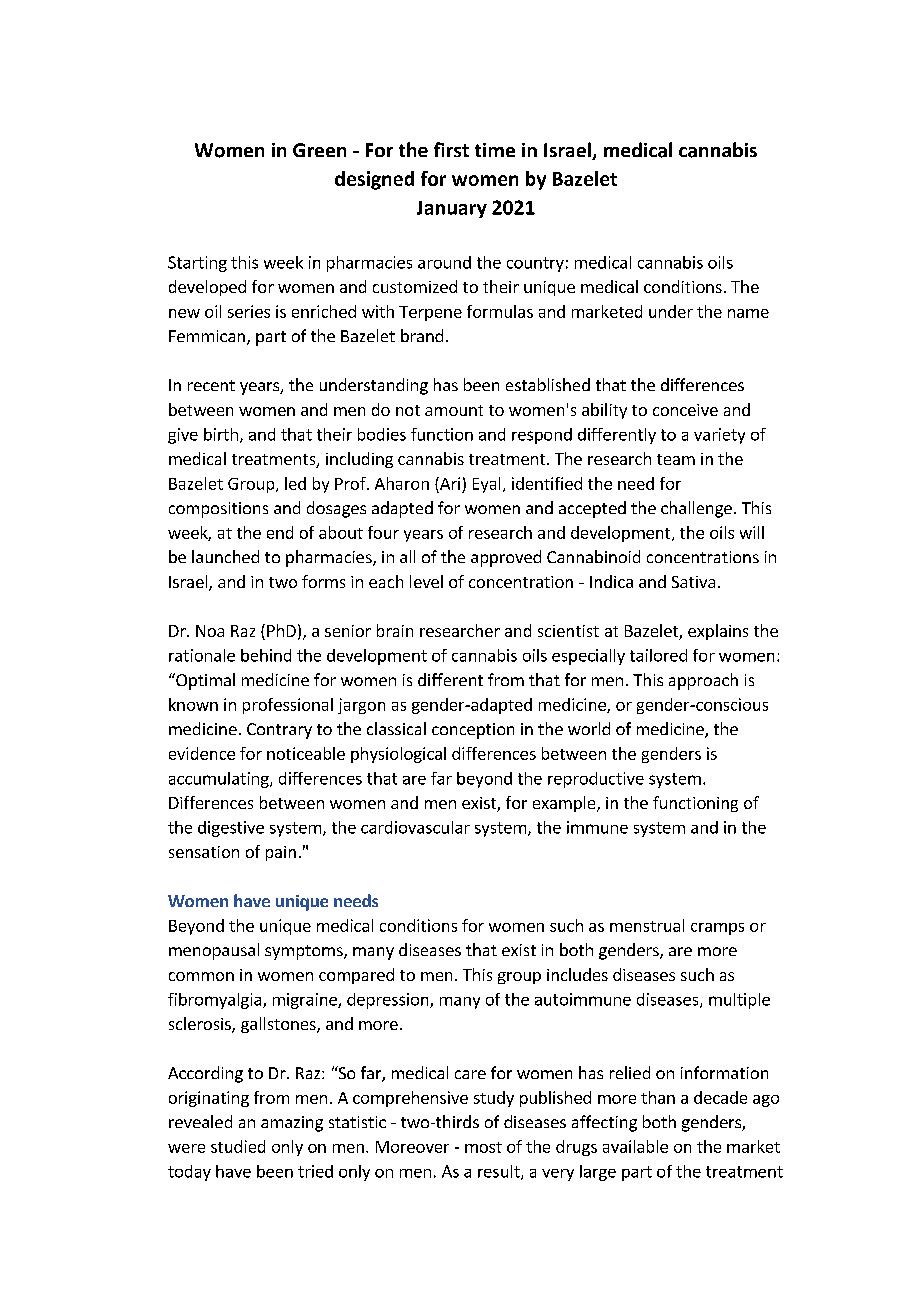 The height and width of the document is (1308, 924). I want to click on Eyal, so click(486, 485).
